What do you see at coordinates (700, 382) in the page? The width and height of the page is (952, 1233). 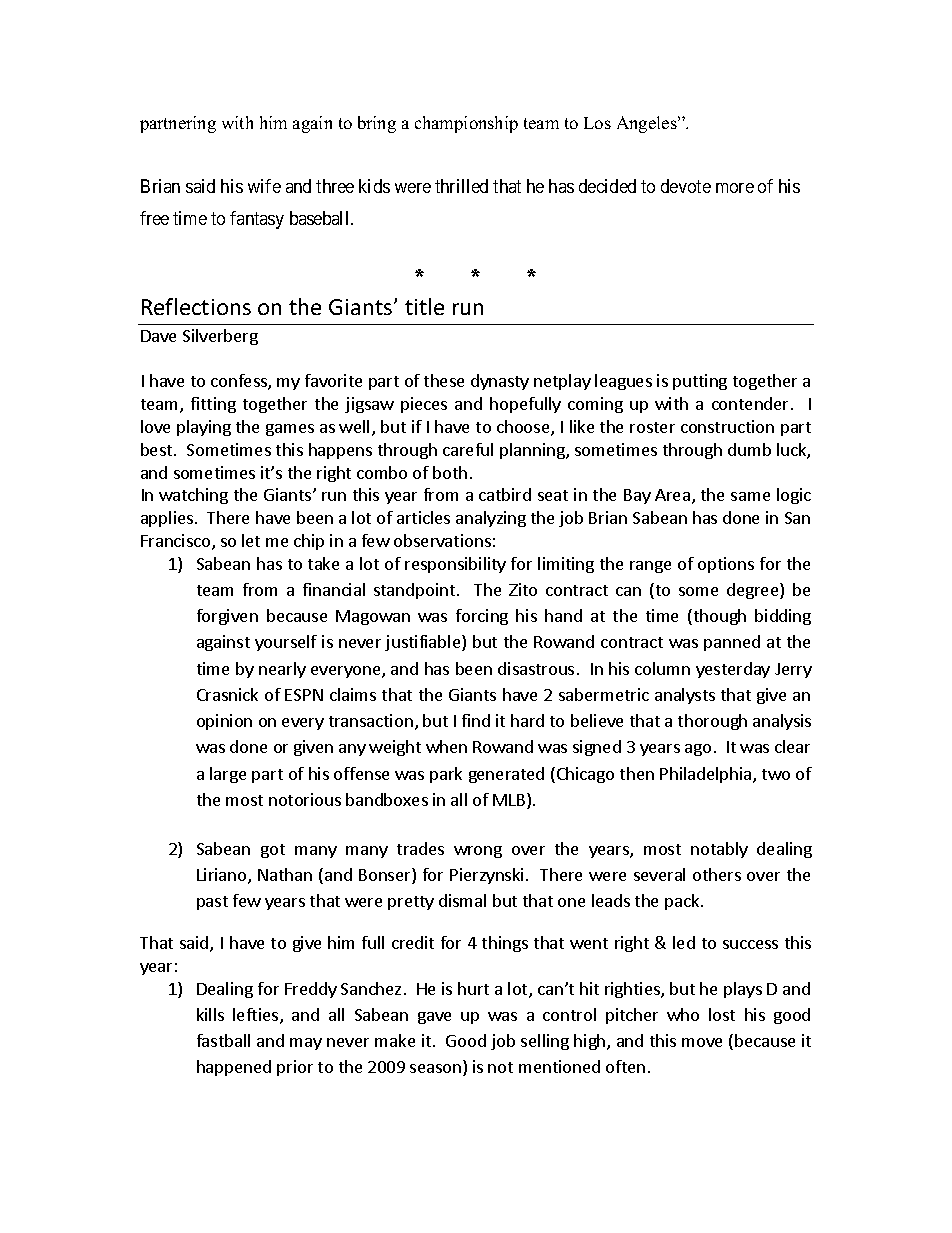 I see `putting` at bounding box center [700, 382].
